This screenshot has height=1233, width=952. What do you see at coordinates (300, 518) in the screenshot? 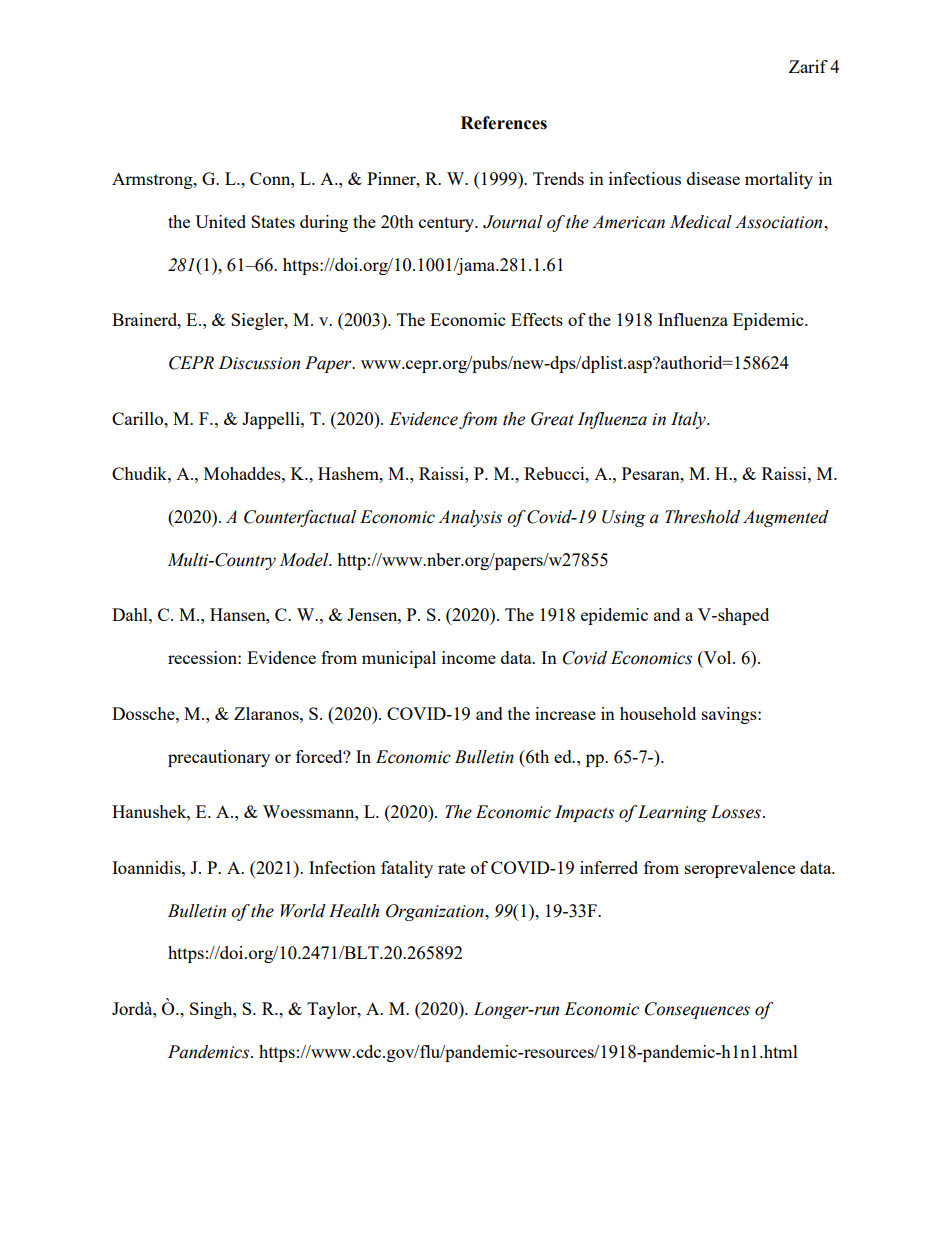
I see `Counterfactual` at bounding box center [300, 518].
